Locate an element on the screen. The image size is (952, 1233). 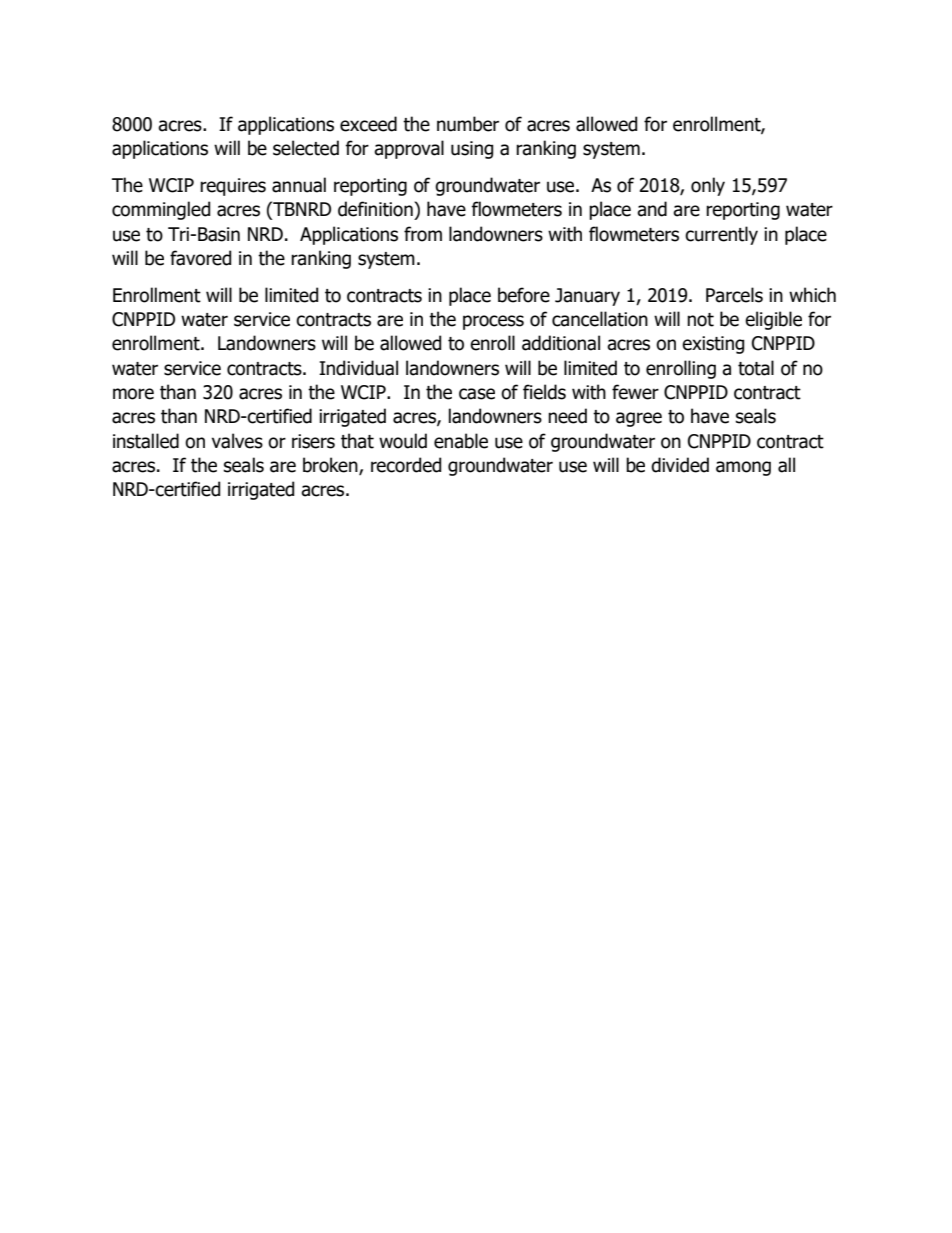
more is located at coordinates (133, 394).
